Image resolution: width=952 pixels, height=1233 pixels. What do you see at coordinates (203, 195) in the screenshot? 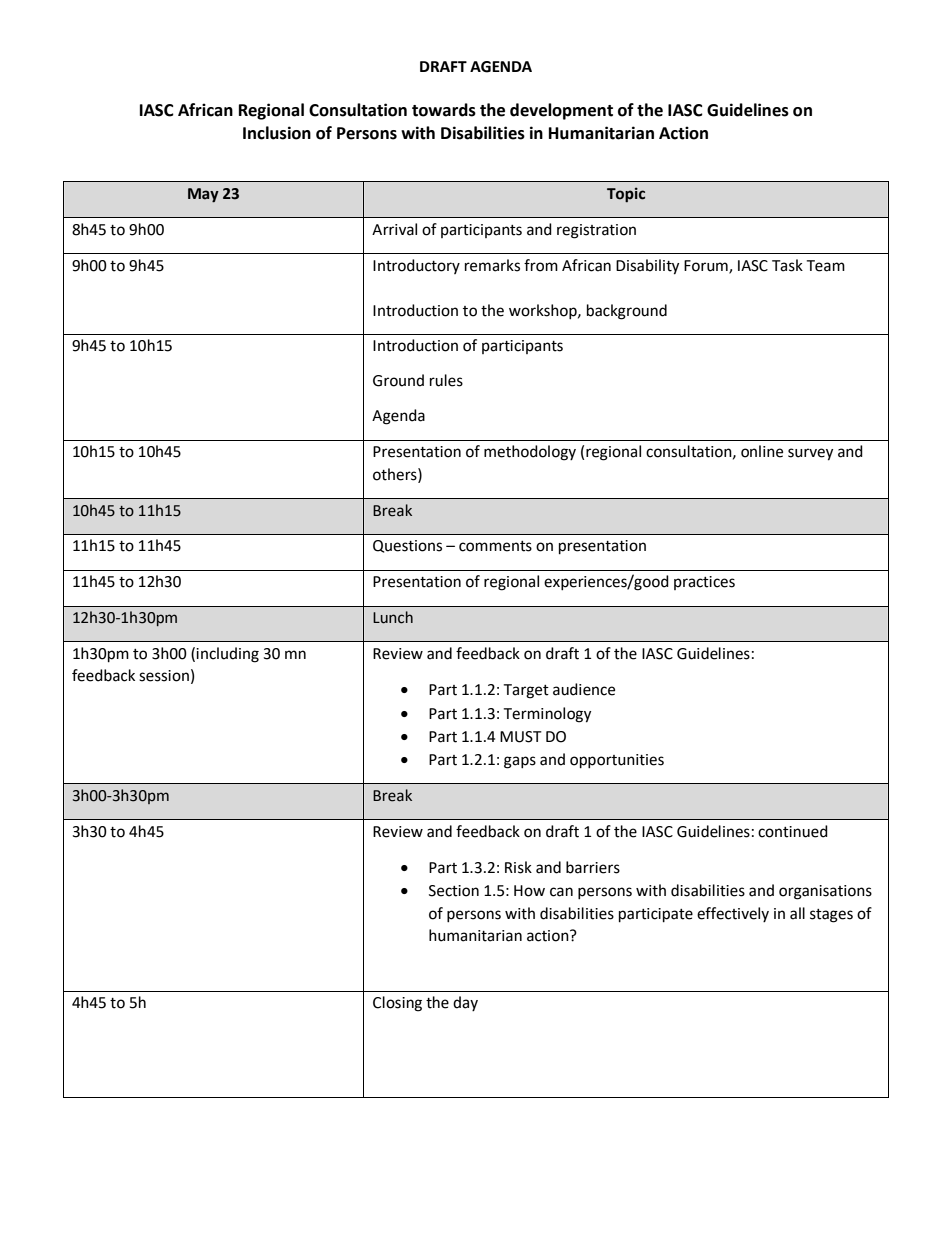
I see `May` at bounding box center [203, 195].
